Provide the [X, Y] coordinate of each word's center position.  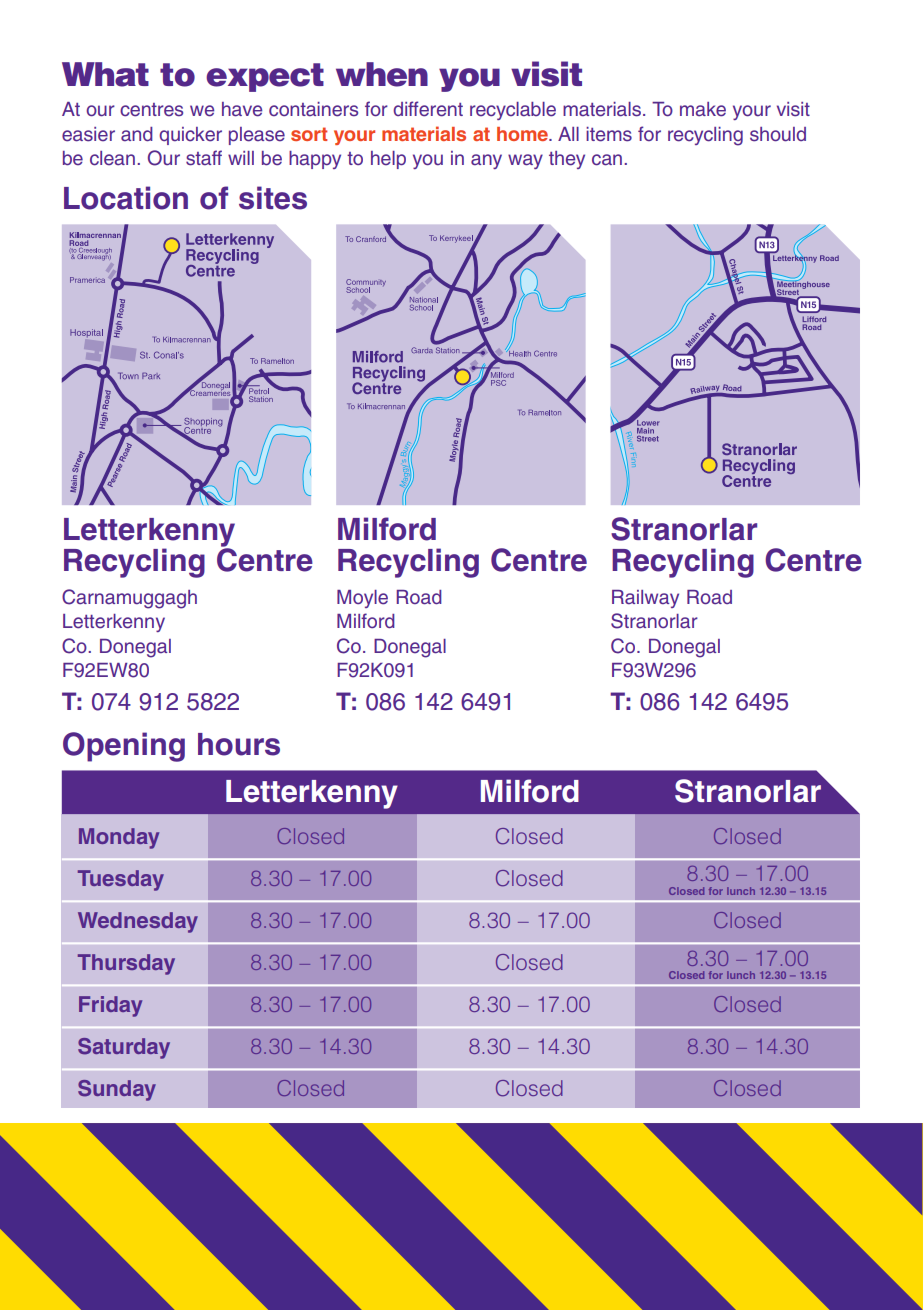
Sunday [117, 1090]
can [607, 160]
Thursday [126, 964]
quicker [190, 136]
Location [126, 198]
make [703, 109]
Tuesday [121, 880]
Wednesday [138, 922]
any [486, 161]
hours [239, 744]
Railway [645, 599]
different [428, 109]
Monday [119, 838]
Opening [124, 747]
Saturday [124, 1048]
